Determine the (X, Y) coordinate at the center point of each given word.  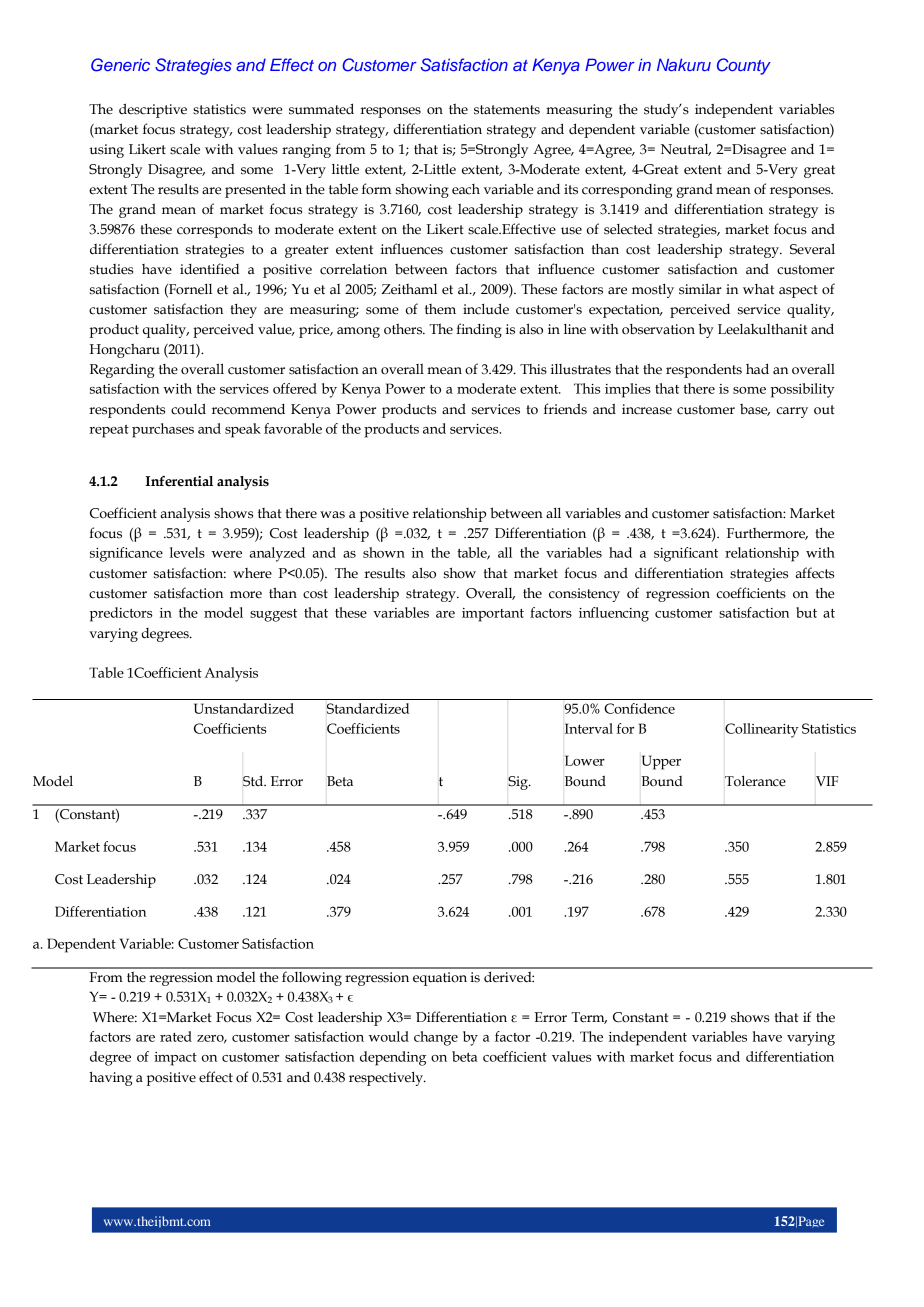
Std (254, 781)
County (744, 66)
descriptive (153, 110)
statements (507, 110)
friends (565, 409)
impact (175, 1059)
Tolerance (755, 781)
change (436, 1038)
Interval (589, 728)
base (755, 410)
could (188, 409)
